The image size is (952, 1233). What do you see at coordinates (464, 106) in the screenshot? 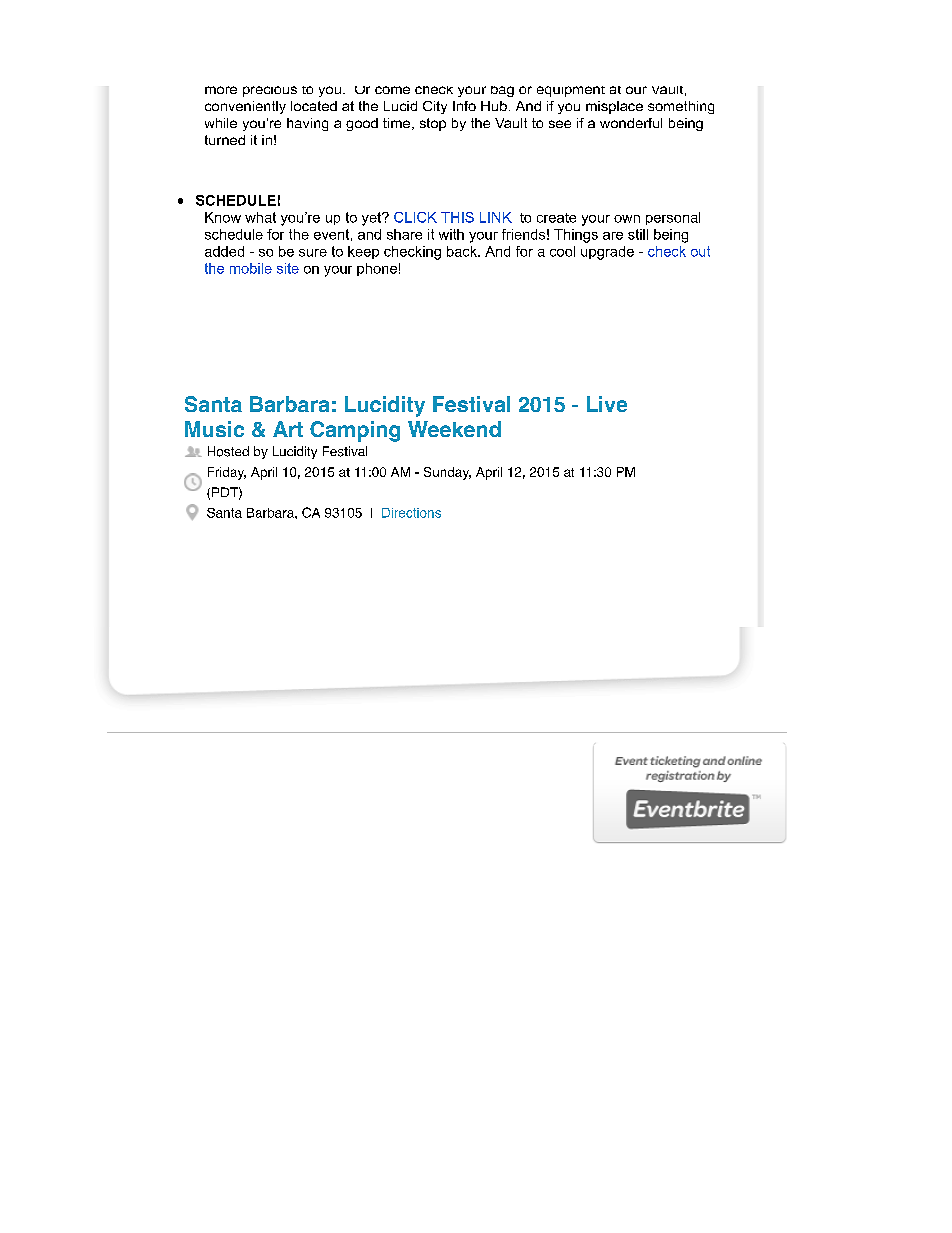
I see `Info` at bounding box center [464, 106].
